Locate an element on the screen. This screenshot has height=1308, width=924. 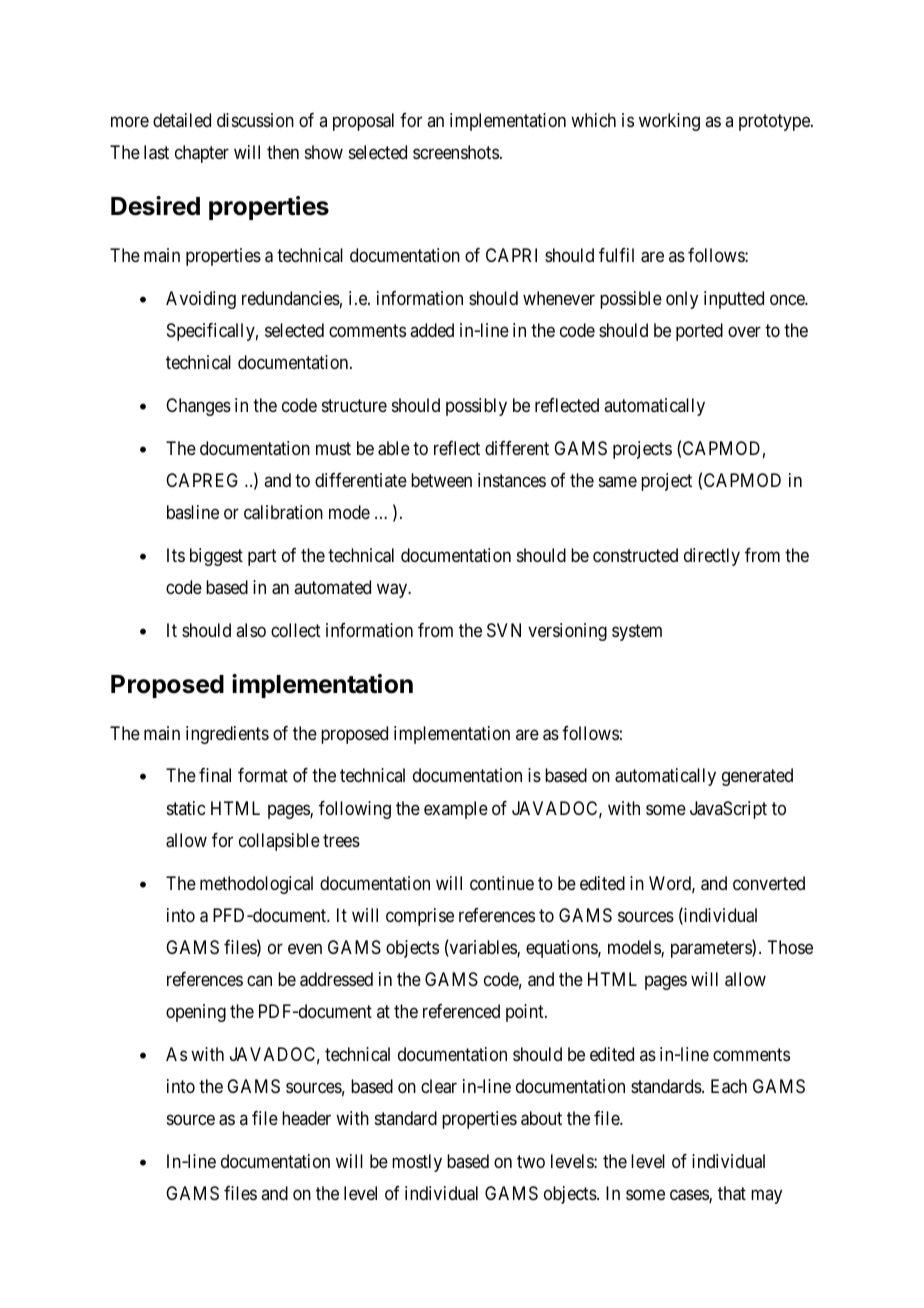
between is located at coordinates (441, 480).
